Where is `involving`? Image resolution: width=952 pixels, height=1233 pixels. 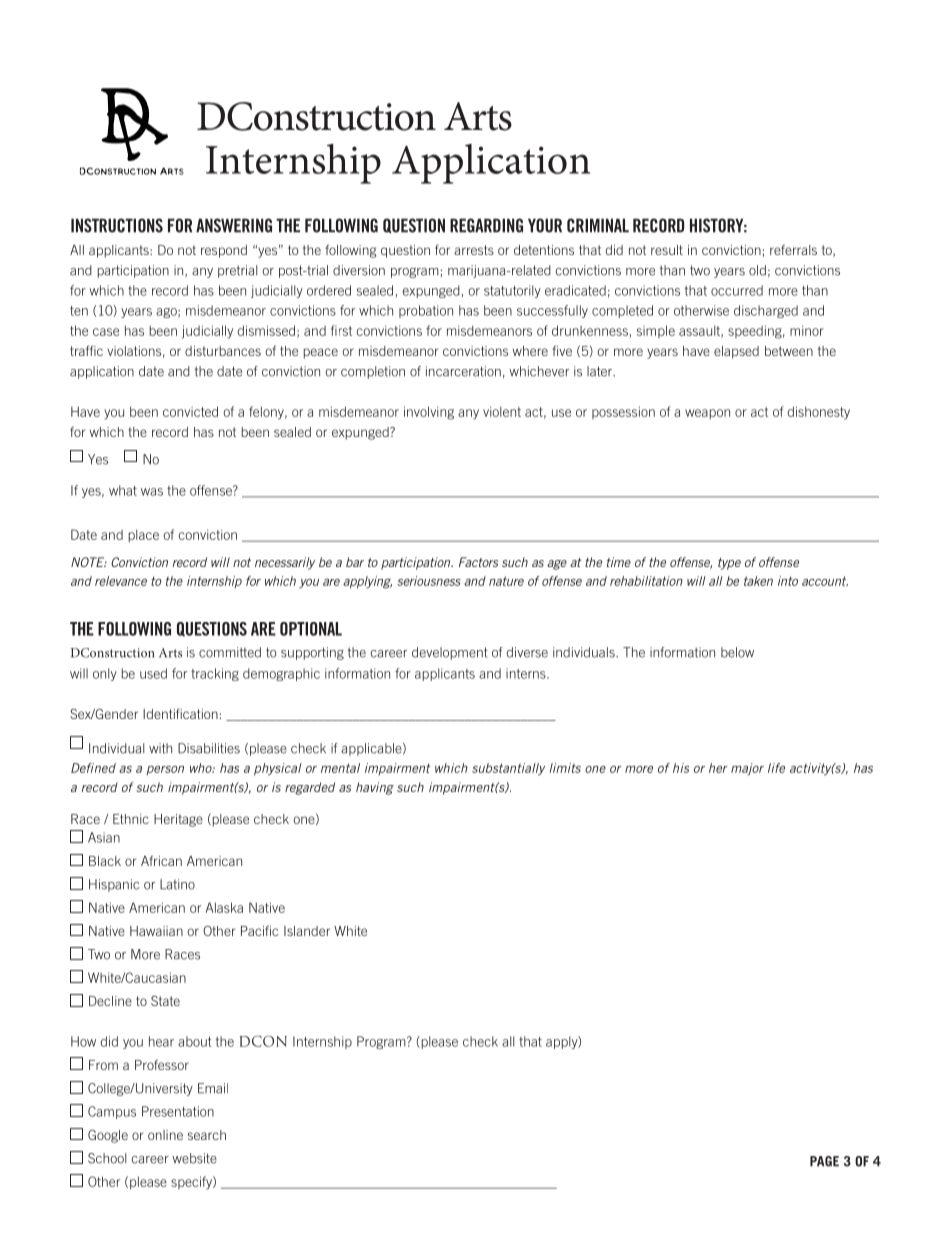
involving is located at coordinates (429, 413).
